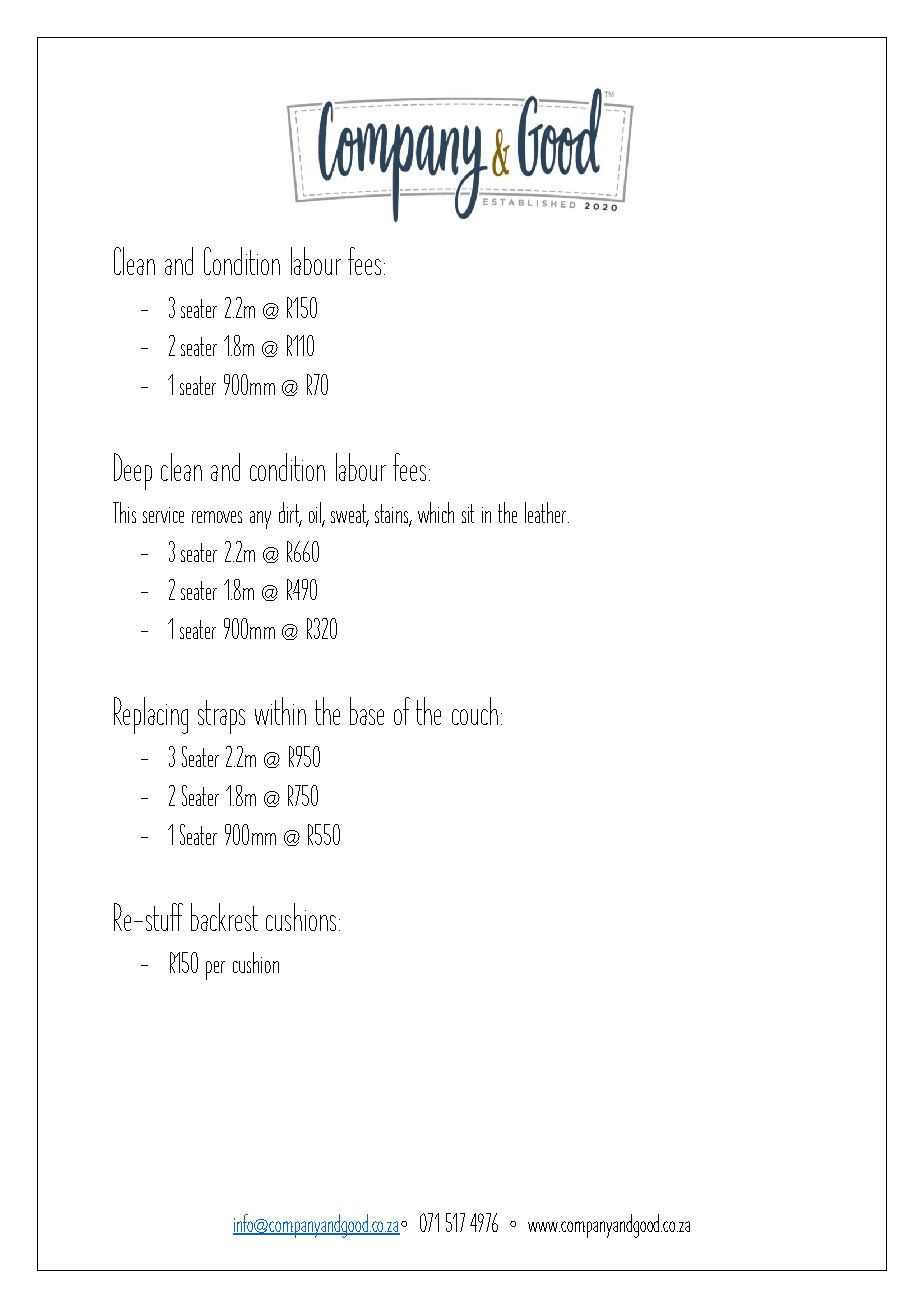  What do you see at coordinates (133, 471) in the page?
I see `Deep` at bounding box center [133, 471].
